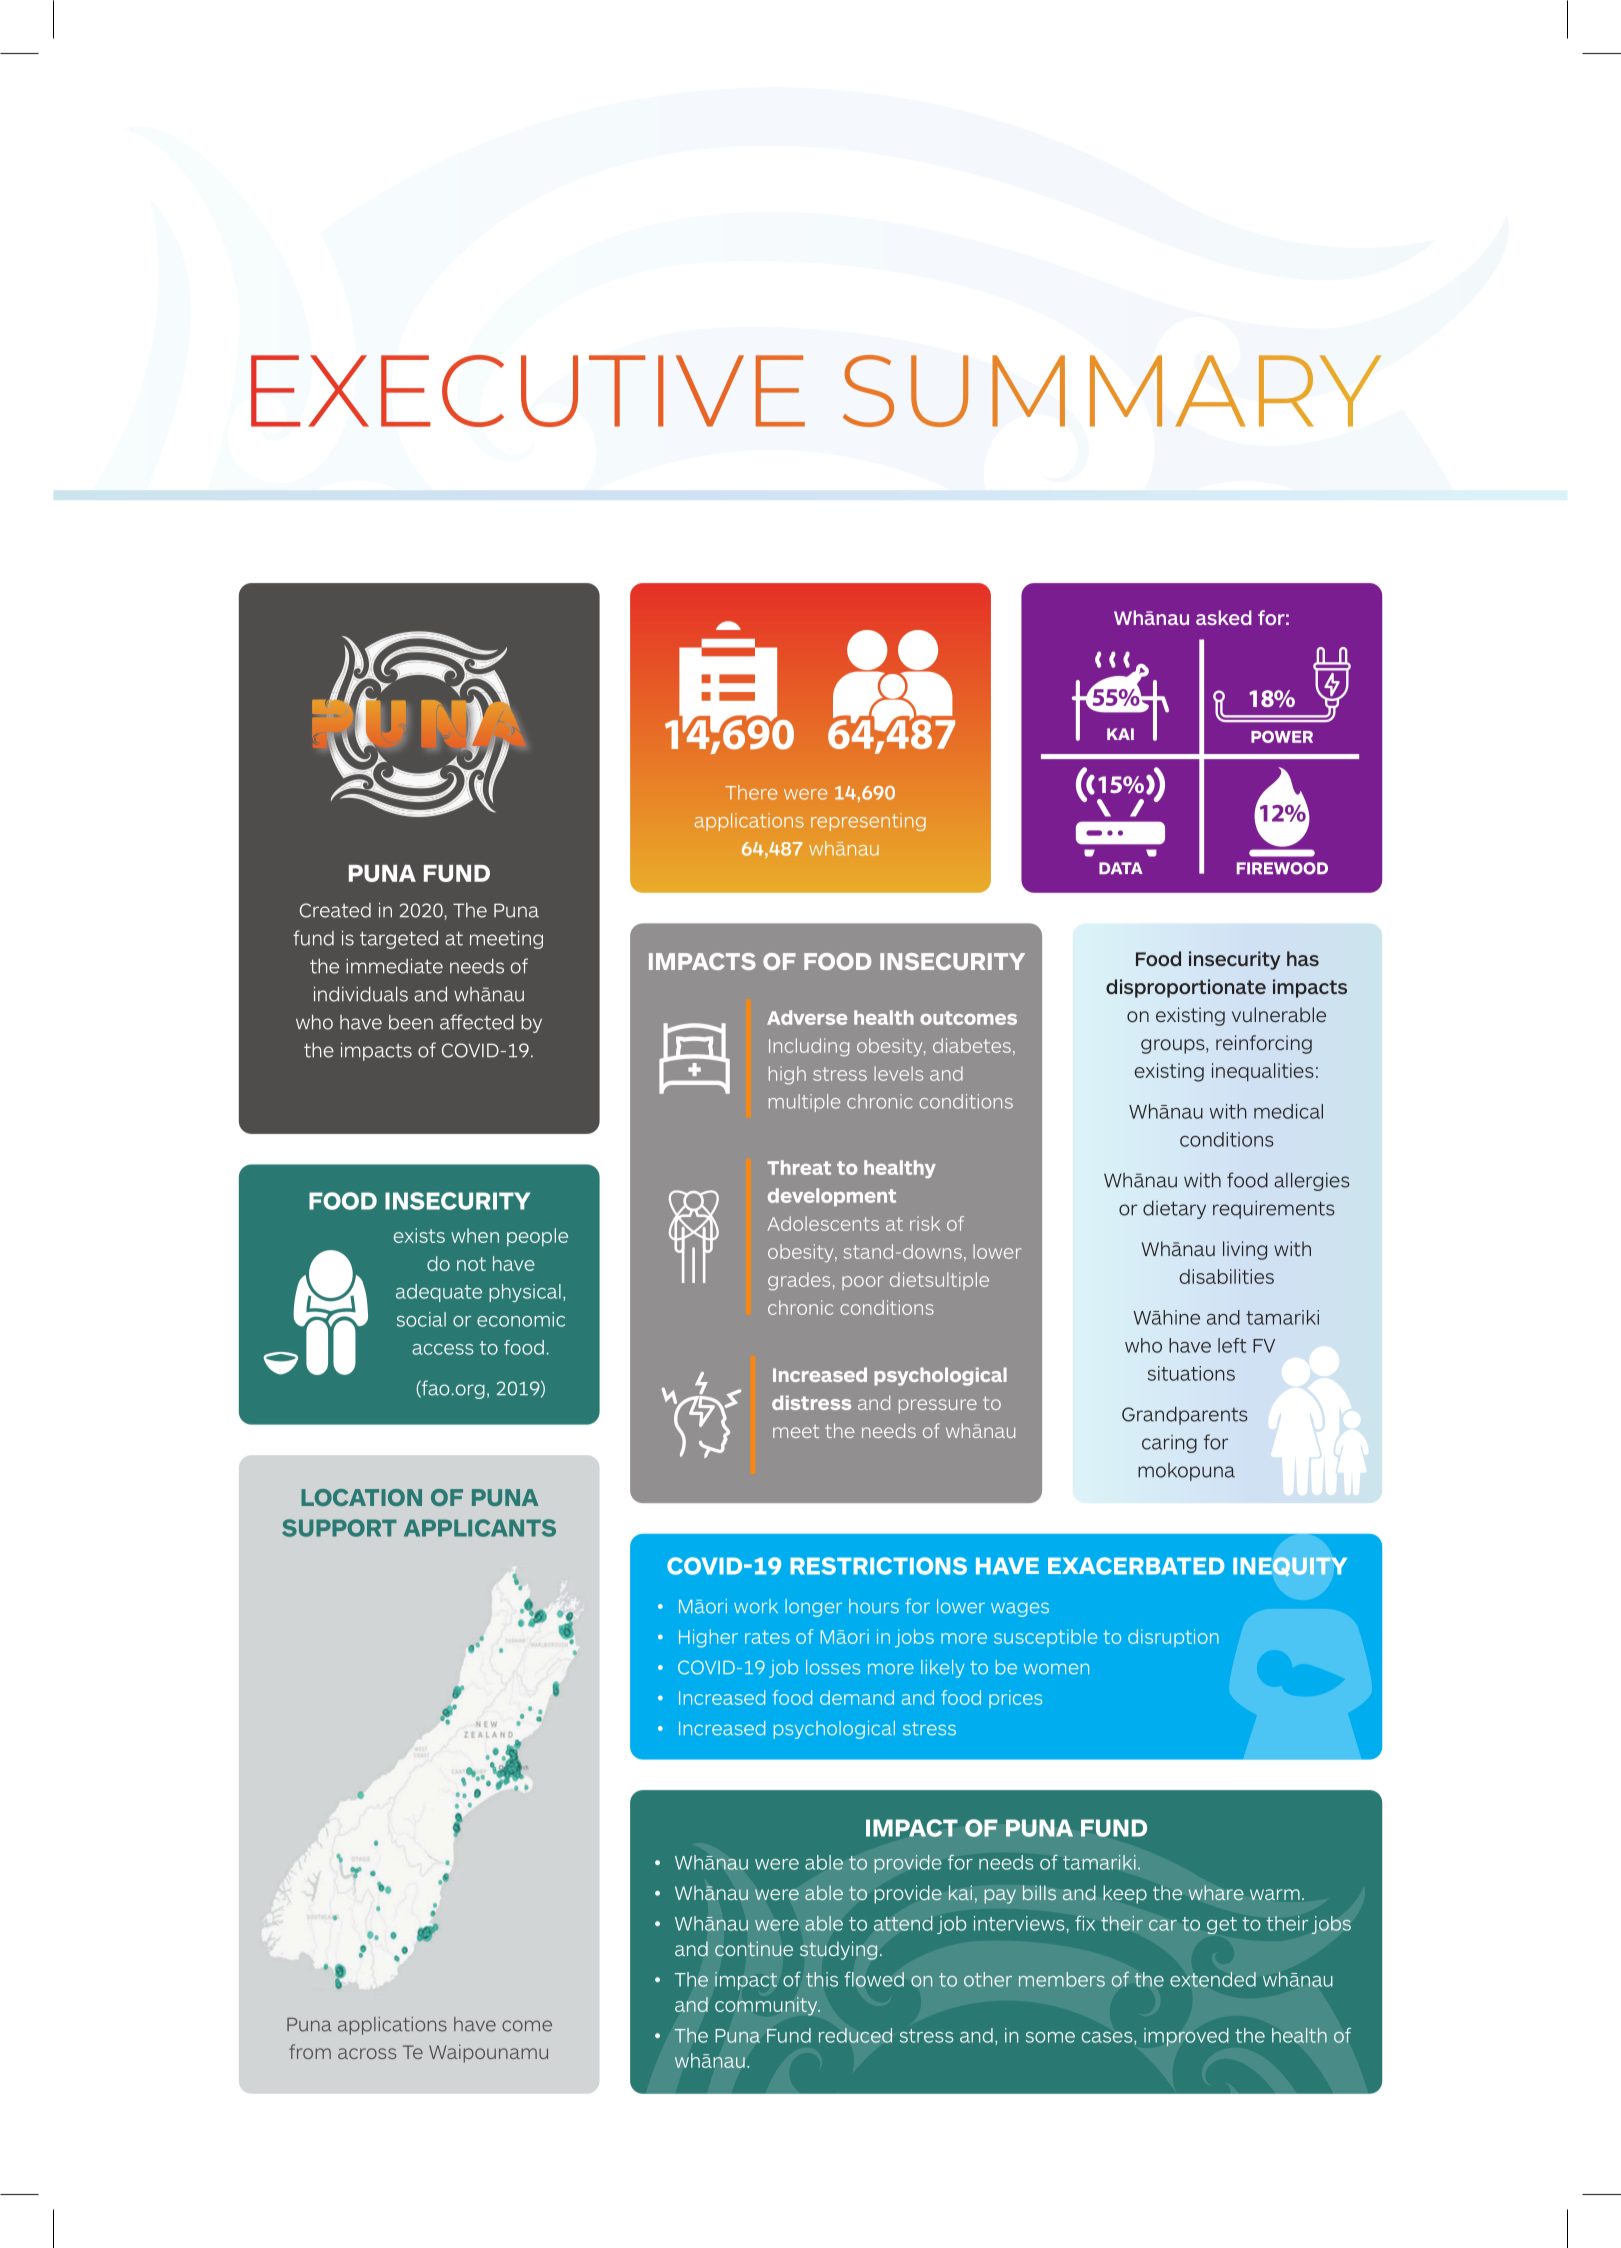 The width and height of the document is (1621, 2248). I want to click on dietary, so click(1174, 1209).
